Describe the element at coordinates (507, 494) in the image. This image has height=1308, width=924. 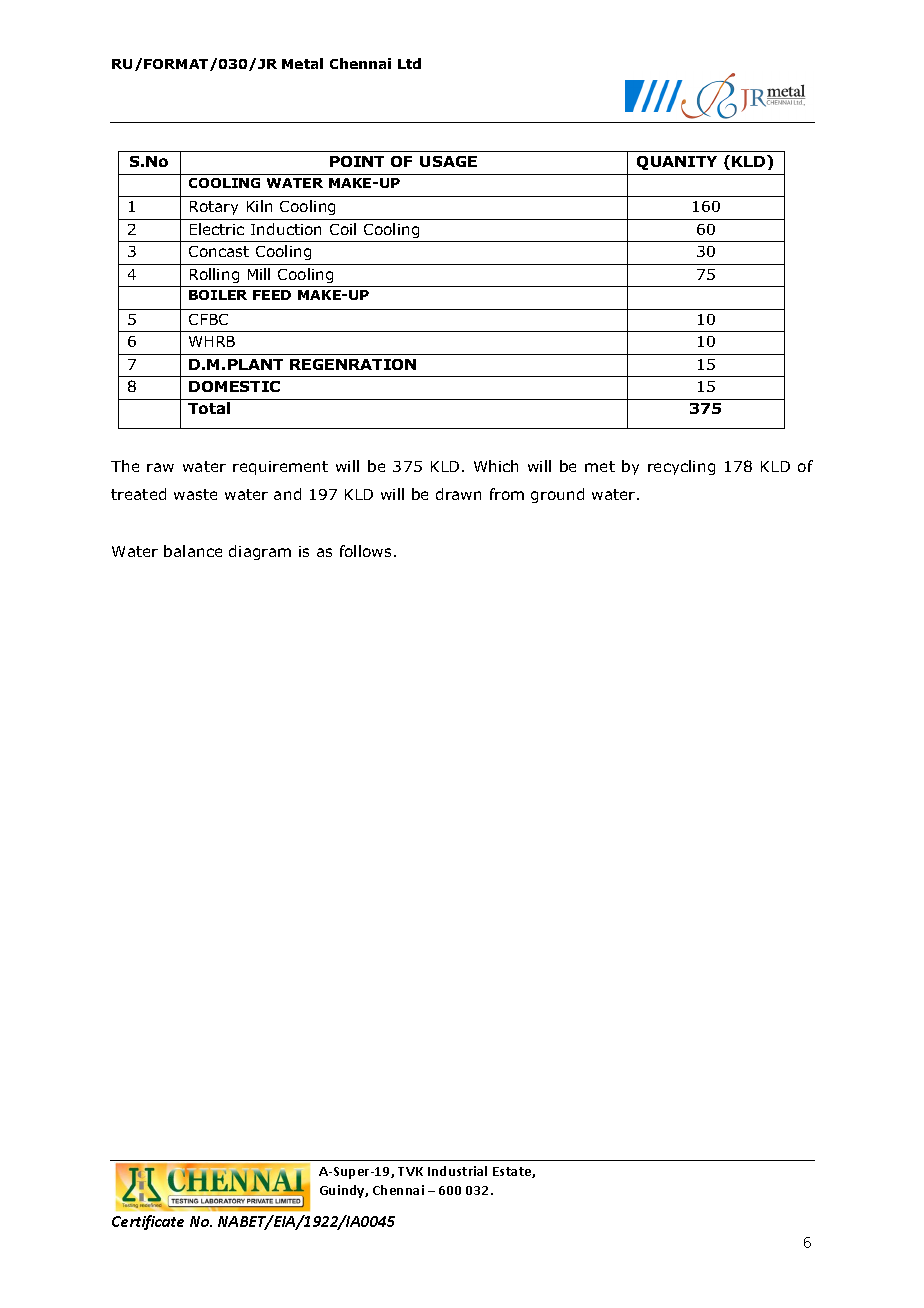
I see `from` at that location.
